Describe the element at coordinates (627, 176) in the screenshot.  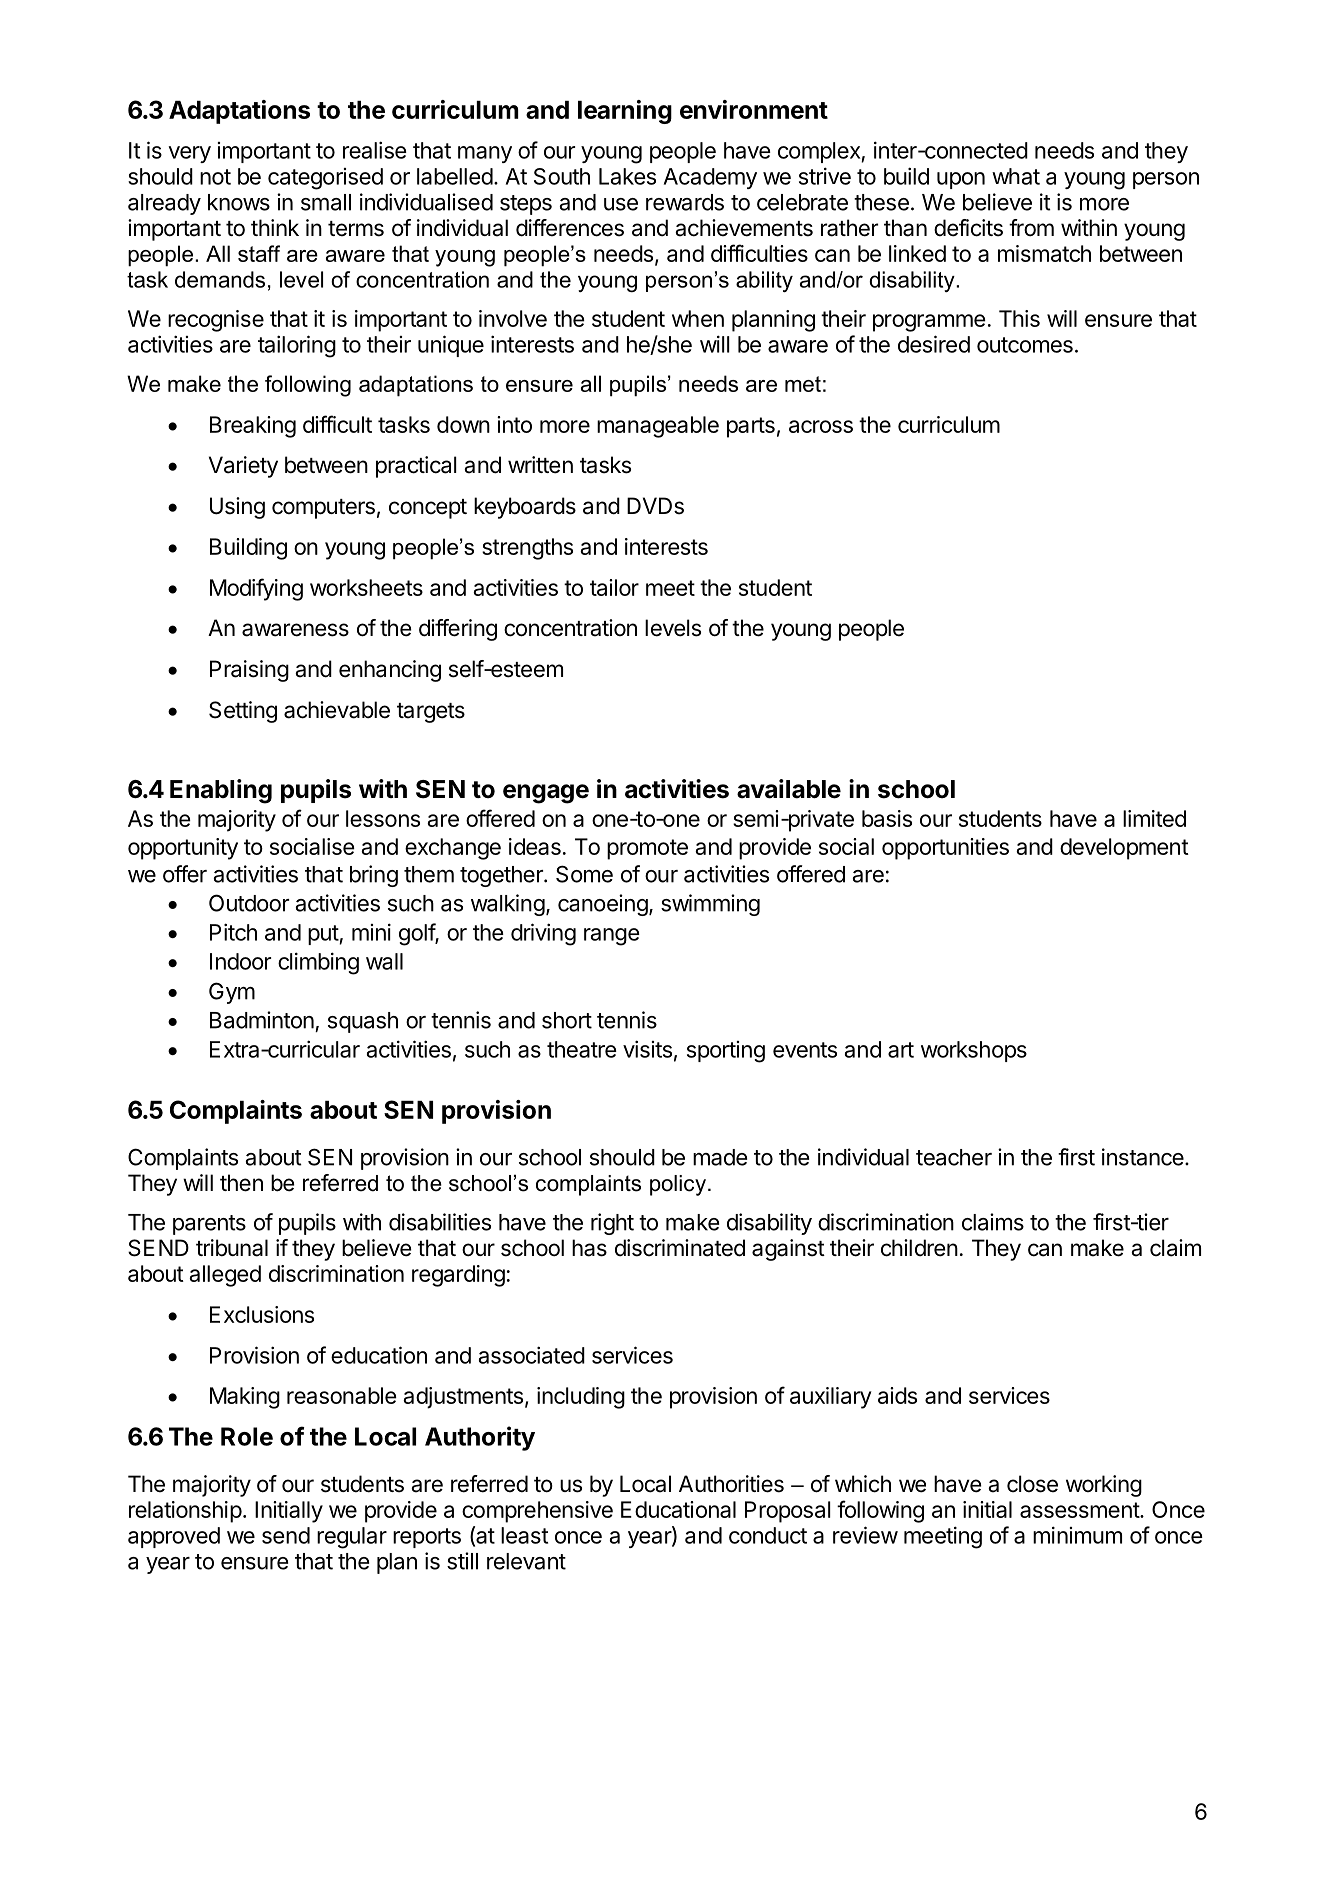
I see `Lakes` at that location.
